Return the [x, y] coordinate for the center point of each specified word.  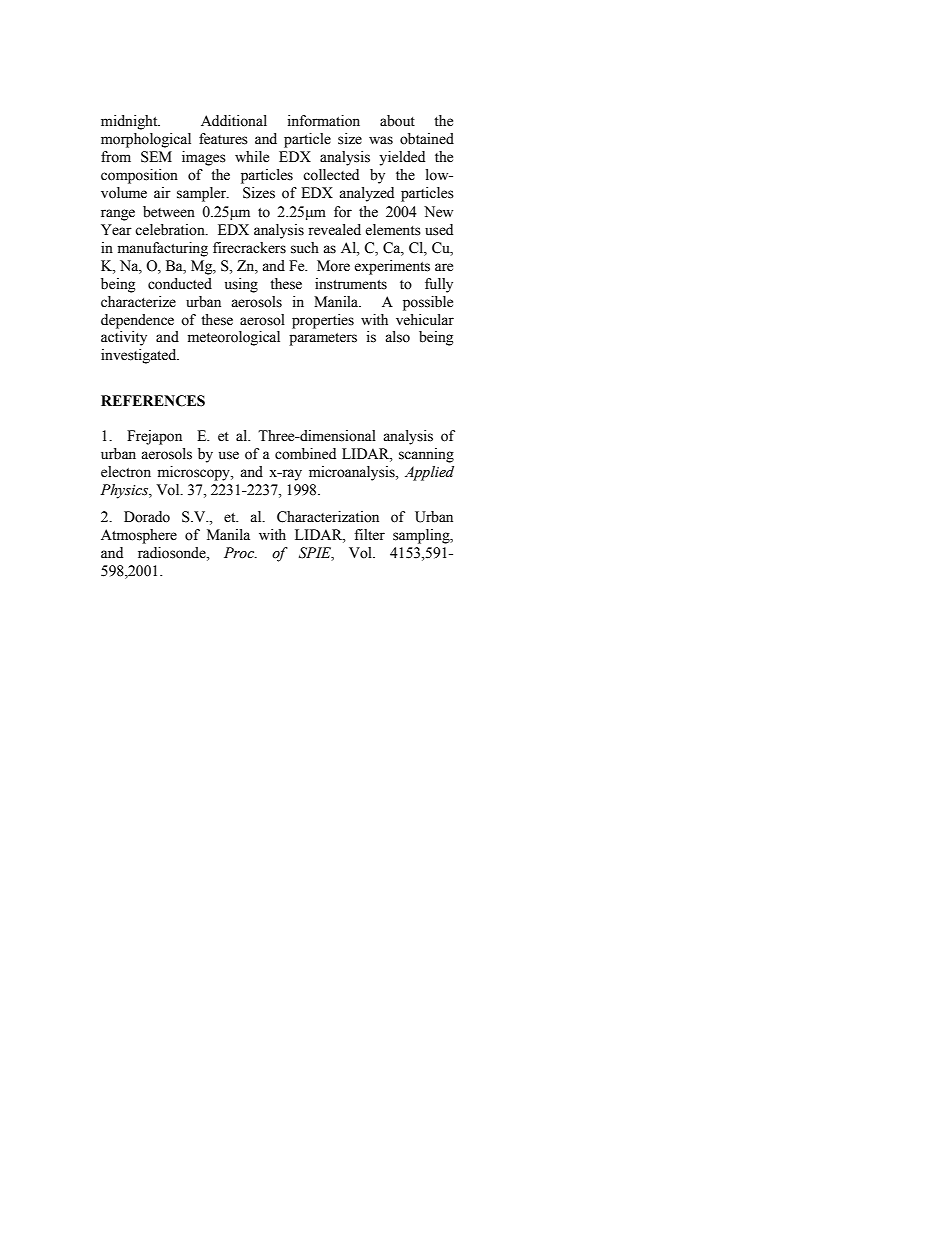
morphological [146, 140]
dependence [137, 321]
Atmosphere [139, 536]
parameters [323, 339]
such [305, 248]
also [397, 337]
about [397, 121]
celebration [171, 230]
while [252, 157]
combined [305, 454]
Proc [240, 553]
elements [393, 230]
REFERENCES [153, 401]
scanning [426, 455]
